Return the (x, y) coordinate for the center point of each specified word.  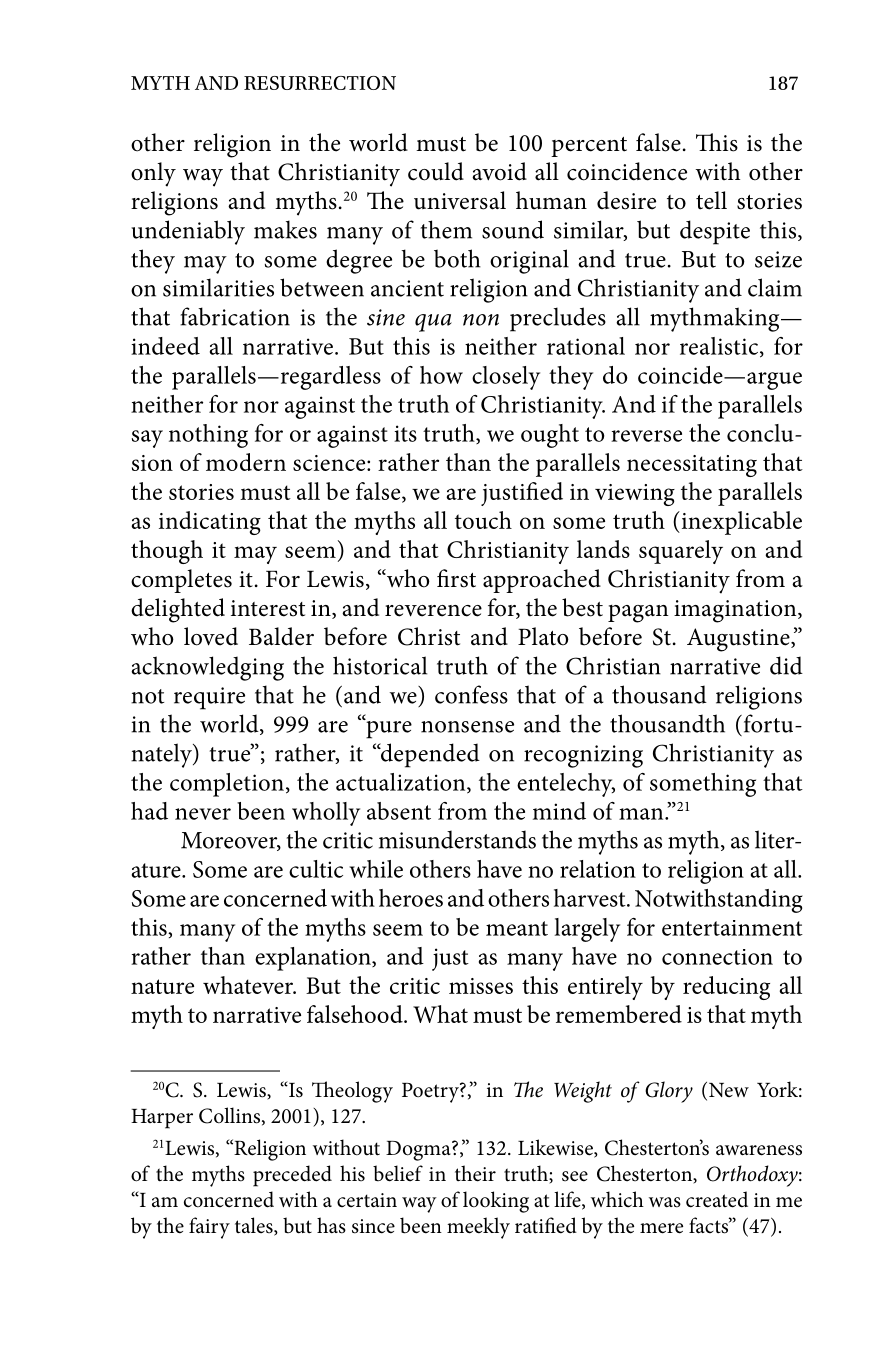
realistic (720, 347)
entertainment (732, 928)
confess (471, 694)
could (436, 171)
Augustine (739, 640)
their (475, 1173)
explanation (314, 959)
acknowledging (207, 668)
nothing (208, 436)
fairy (209, 1228)
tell (711, 200)
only (153, 174)
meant (517, 928)
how (441, 375)
